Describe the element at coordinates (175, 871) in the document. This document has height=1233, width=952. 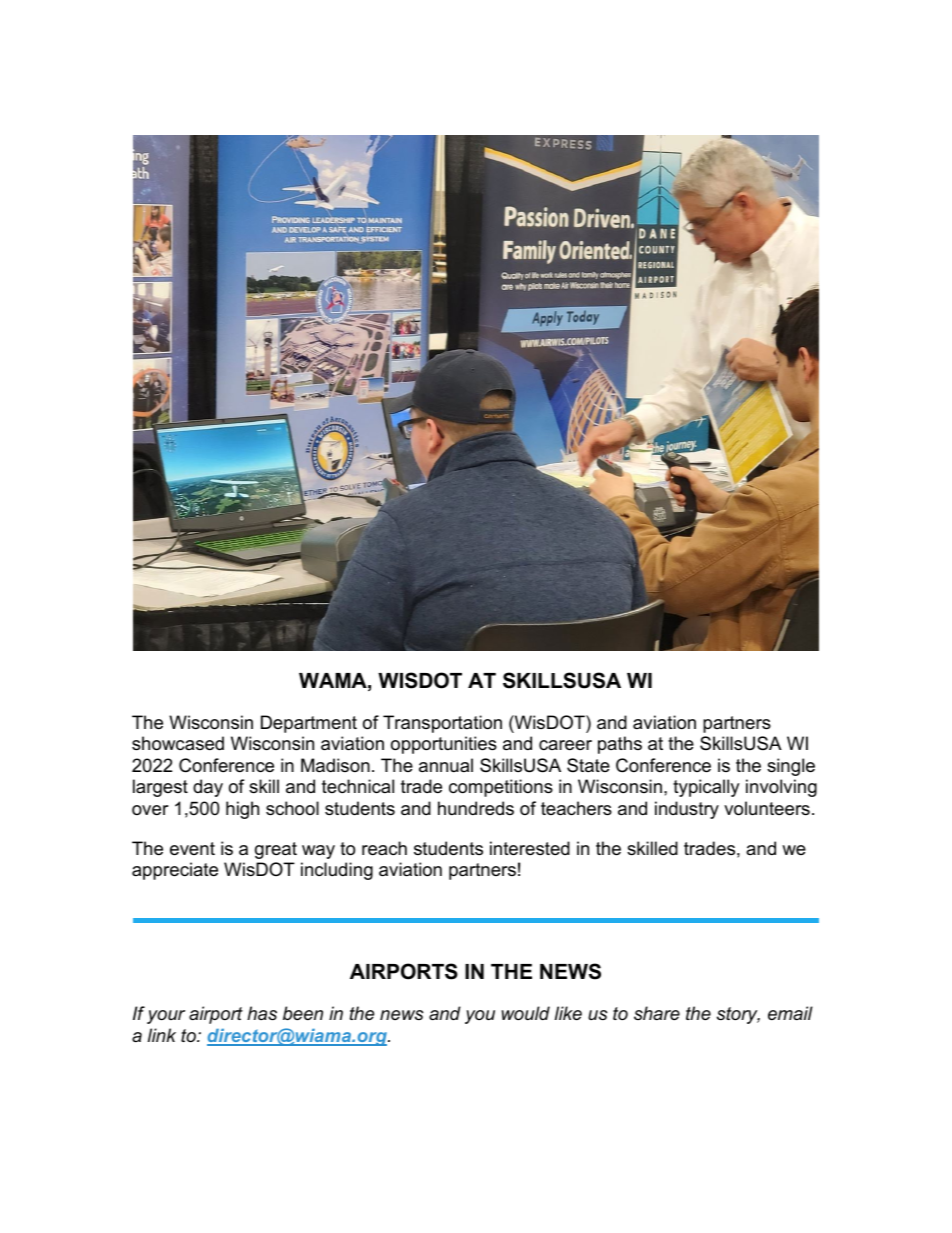
I see `appreciate` at that location.
